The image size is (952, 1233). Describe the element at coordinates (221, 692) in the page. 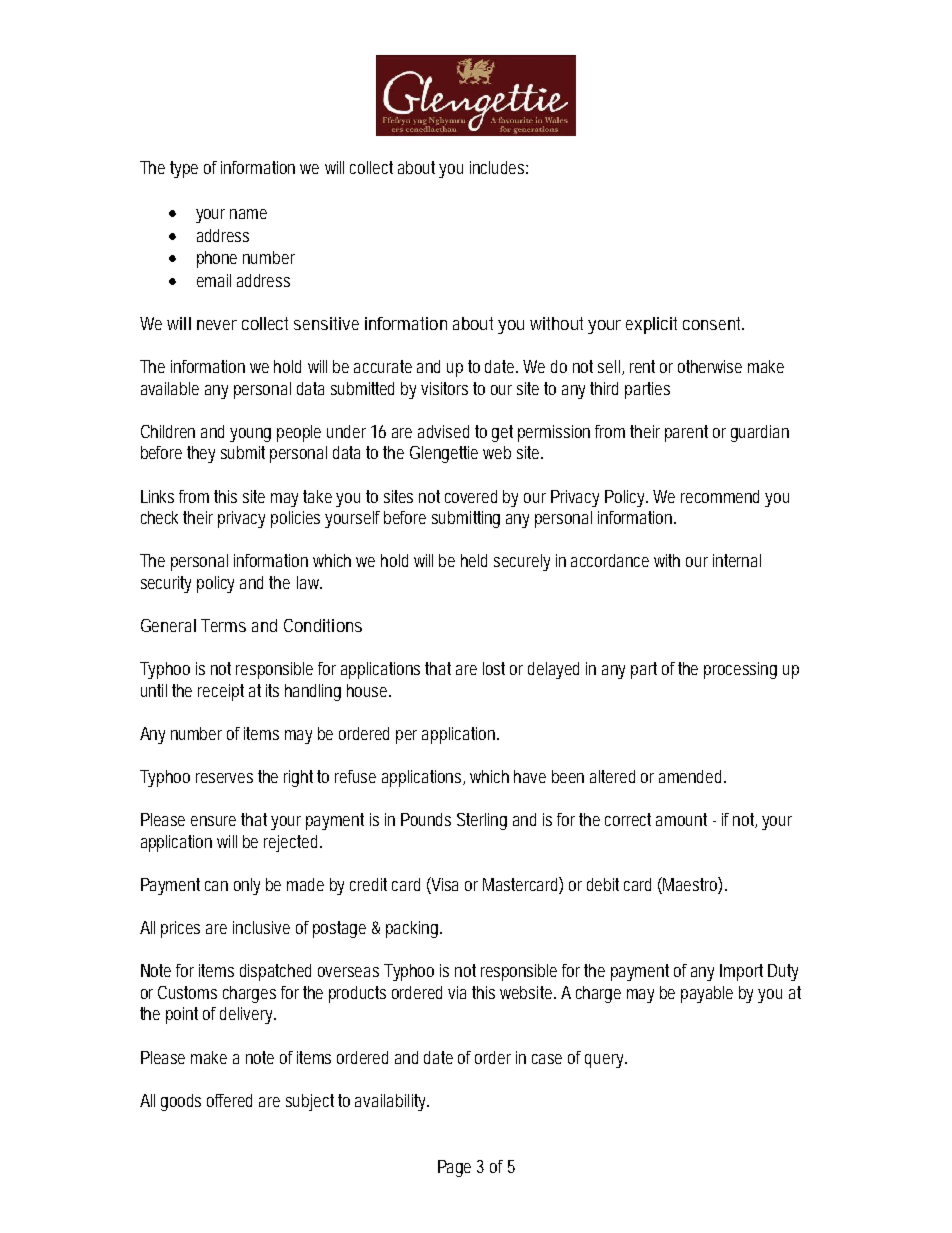

I see `receipt` at that location.
